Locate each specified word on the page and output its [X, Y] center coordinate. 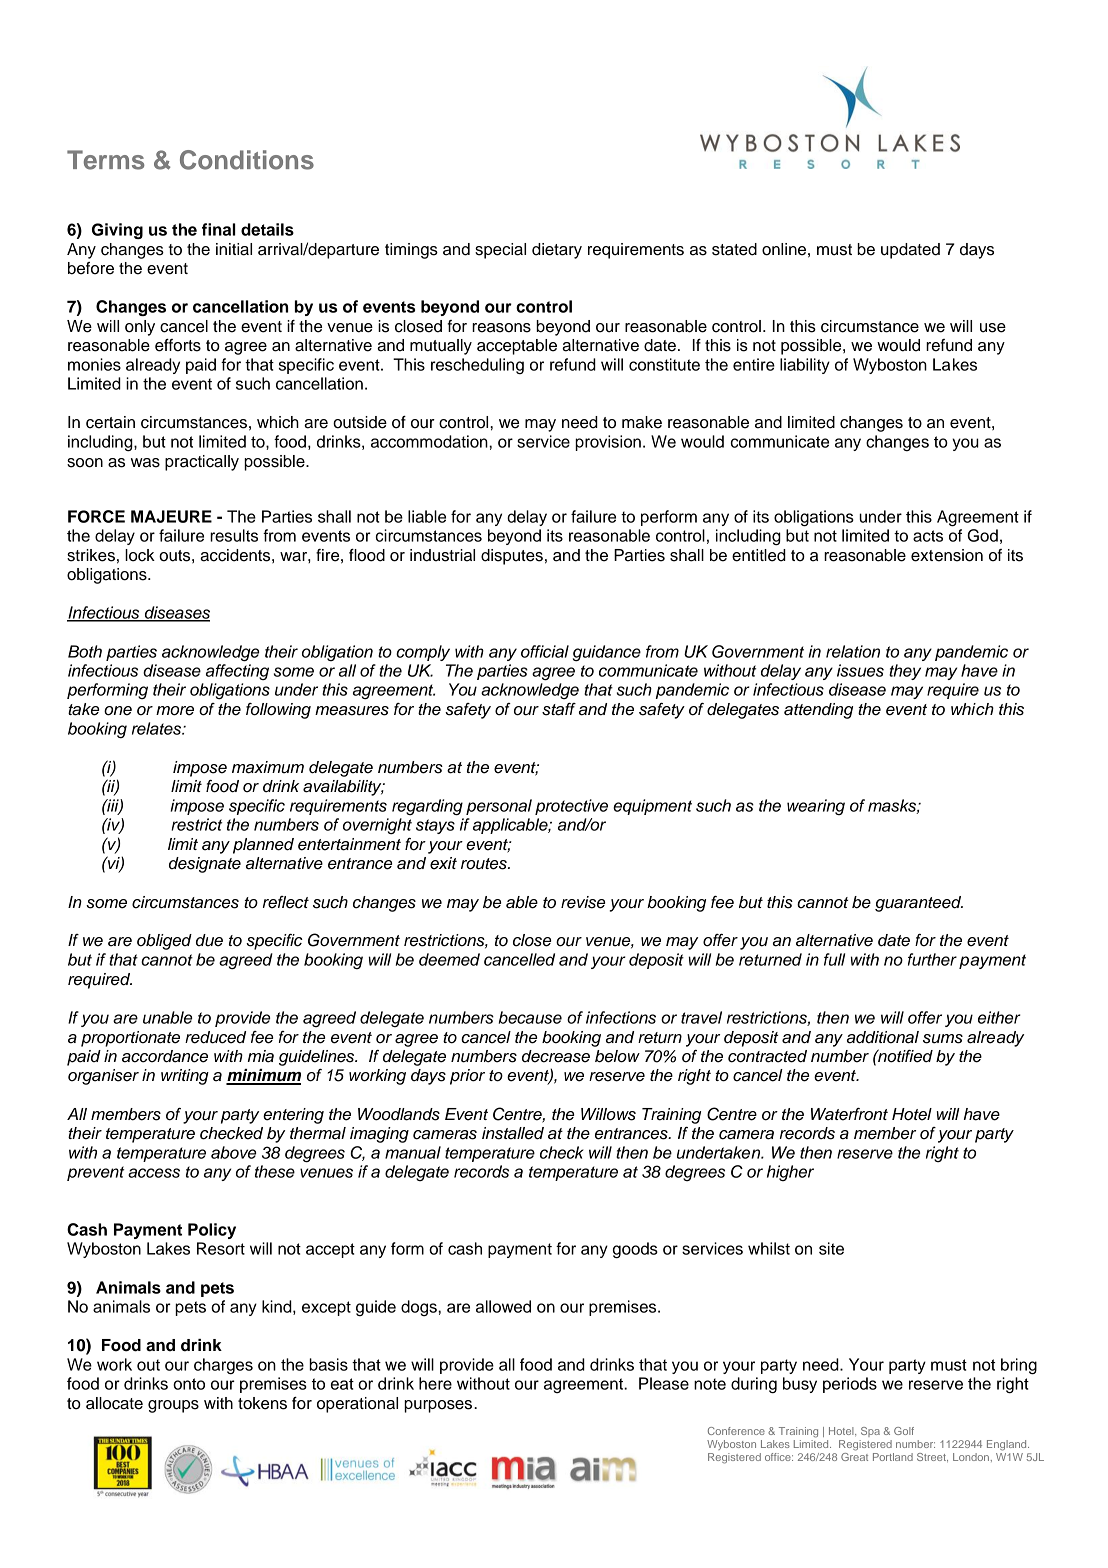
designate [205, 865]
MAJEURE [171, 516]
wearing [816, 807]
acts [928, 536]
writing [185, 1077]
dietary [557, 251]
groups [173, 1406]
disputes [512, 557]
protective [571, 807]
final [218, 229]
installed [513, 1133]
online [784, 249]
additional [883, 1037]
